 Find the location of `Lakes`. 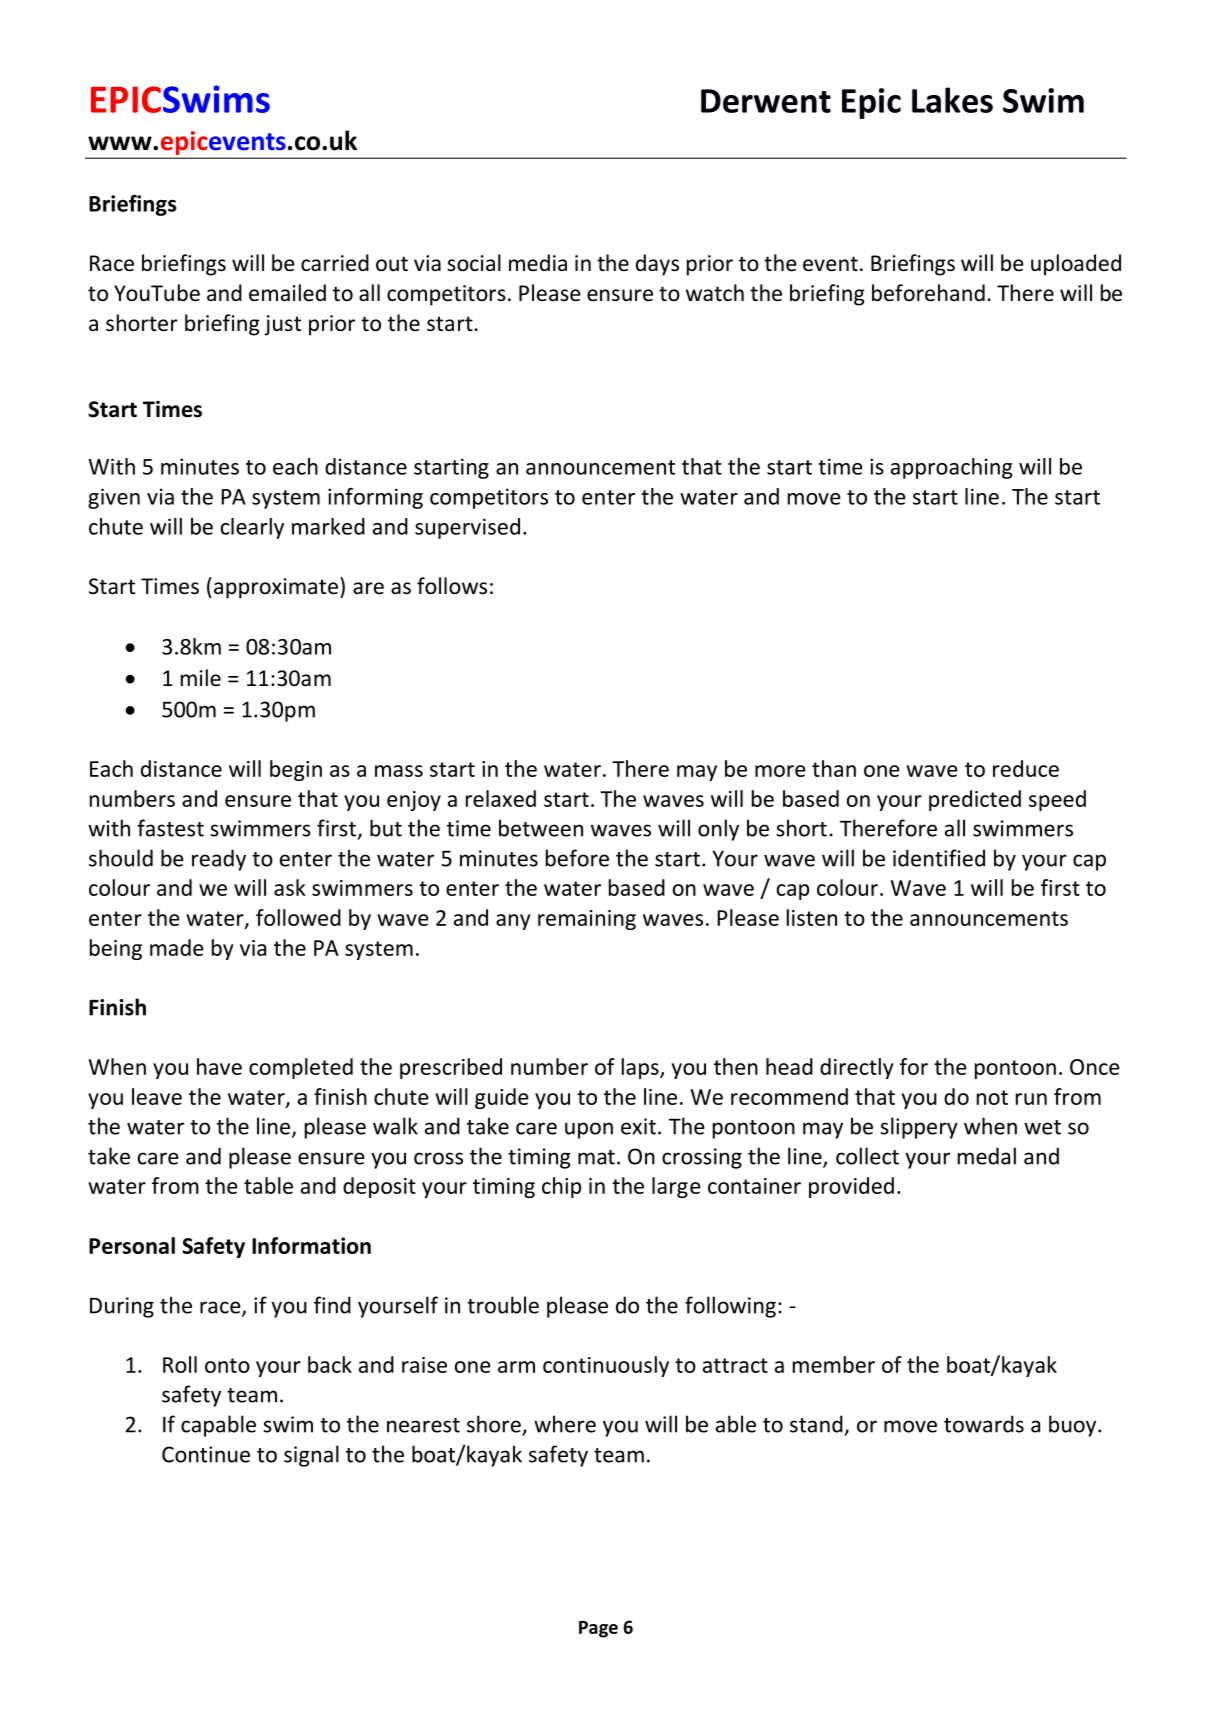

Lakes is located at coordinates (952, 100).
